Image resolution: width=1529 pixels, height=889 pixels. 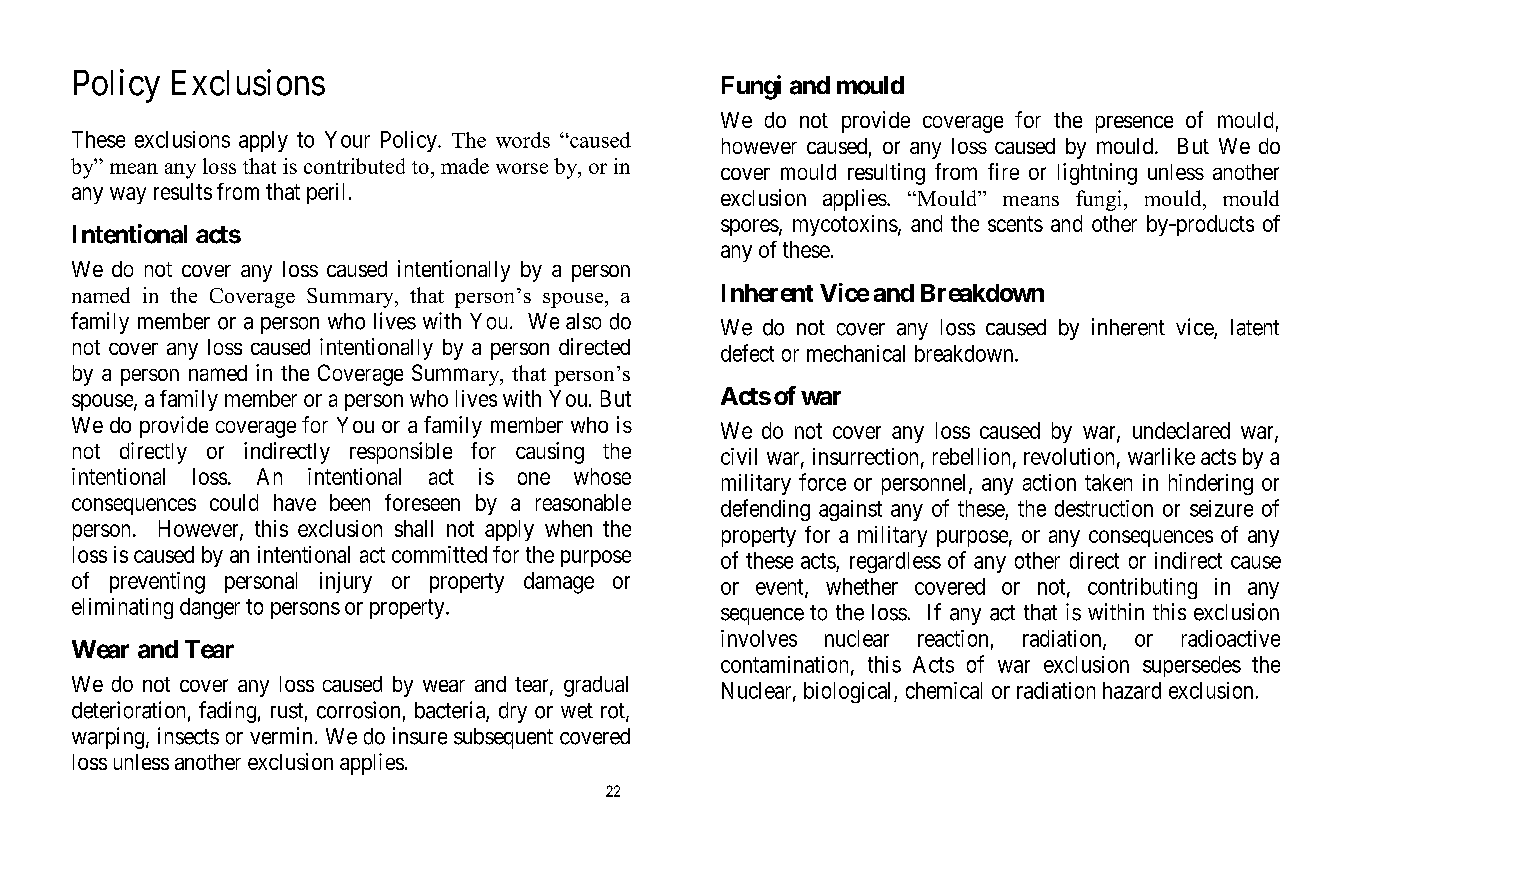 I want to click on also, so click(x=583, y=321).
